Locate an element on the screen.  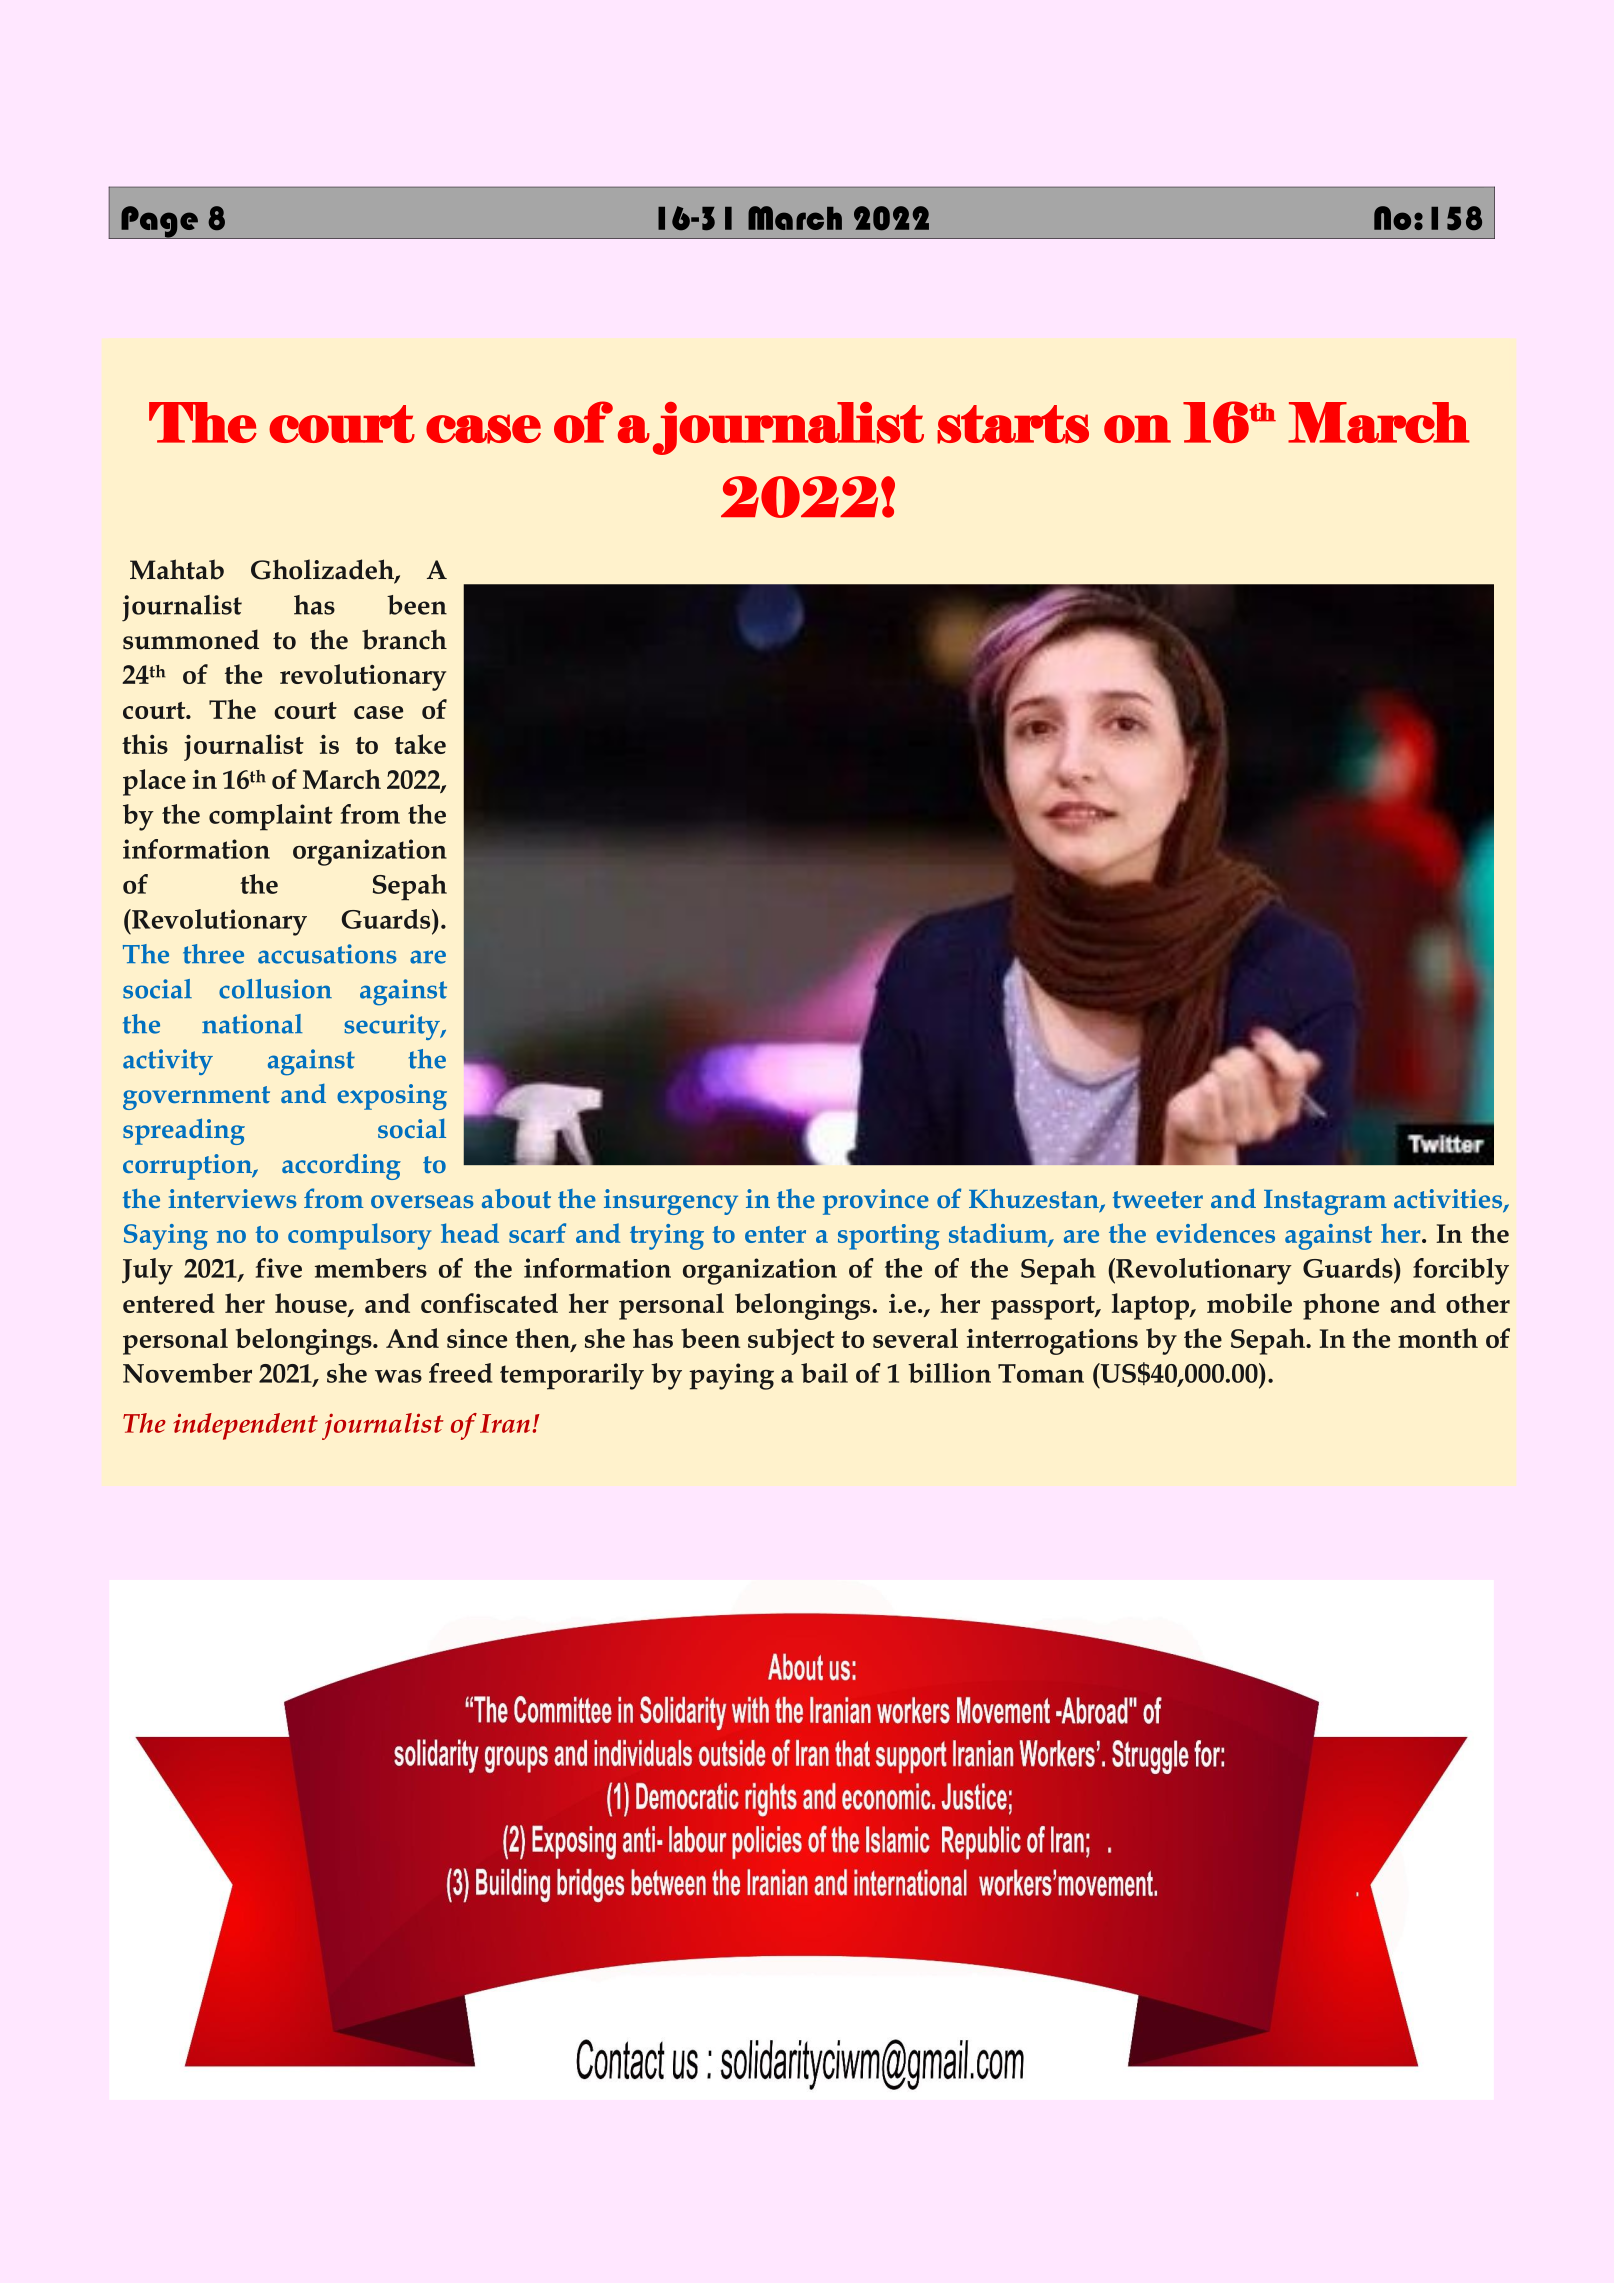
bail is located at coordinates (824, 1373).
